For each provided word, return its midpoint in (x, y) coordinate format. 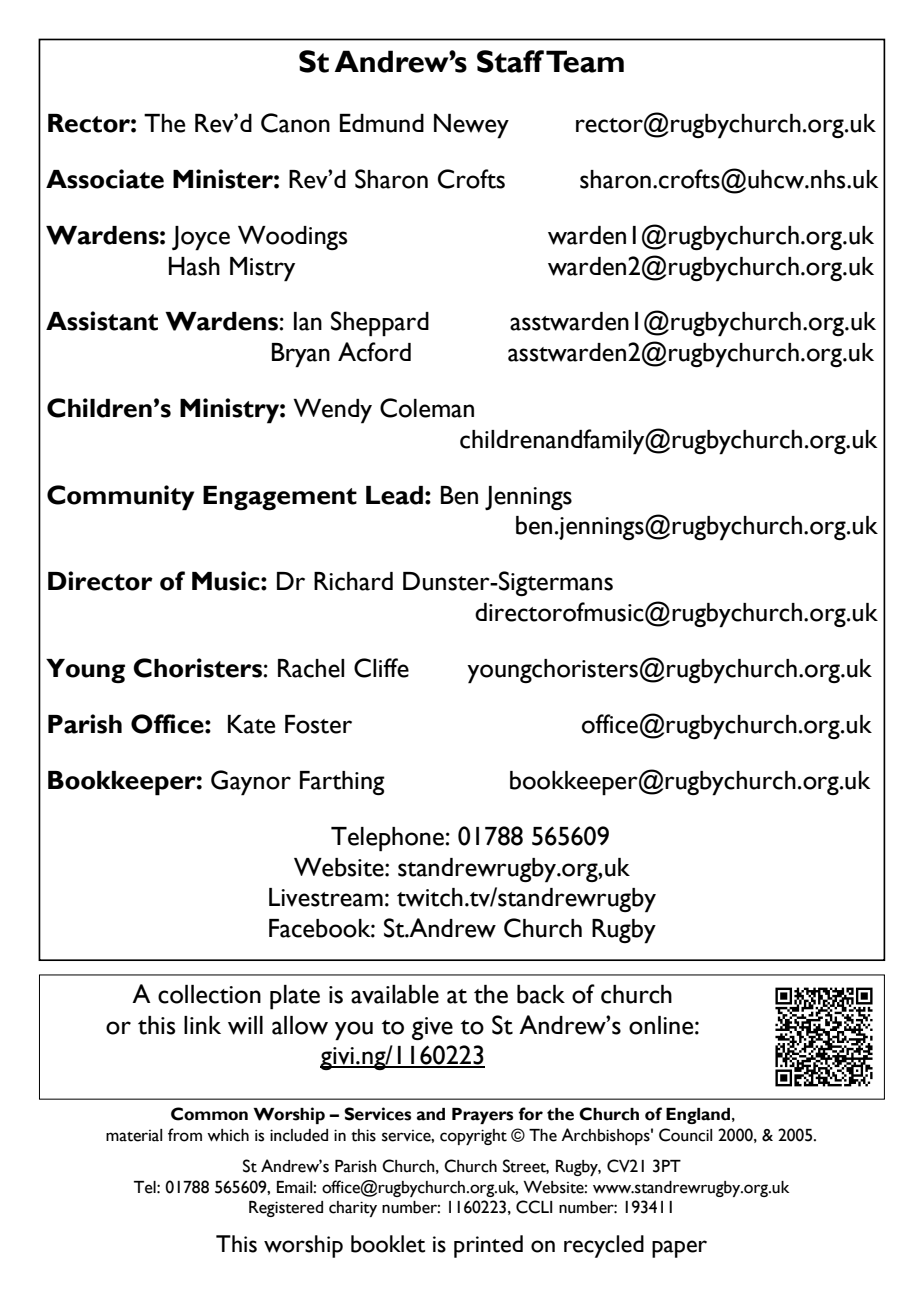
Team (585, 61)
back (541, 994)
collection (209, 994)
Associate (105, 179)
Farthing (342, 783)
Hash (194, 266)
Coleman (427, 408)
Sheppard (380, 324)
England (698, 1116)
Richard (353, 581)
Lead (394, 495)
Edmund (382, 123)
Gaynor (251, 783)
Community (120, 498)
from (185, 1135)
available (395, 994)
